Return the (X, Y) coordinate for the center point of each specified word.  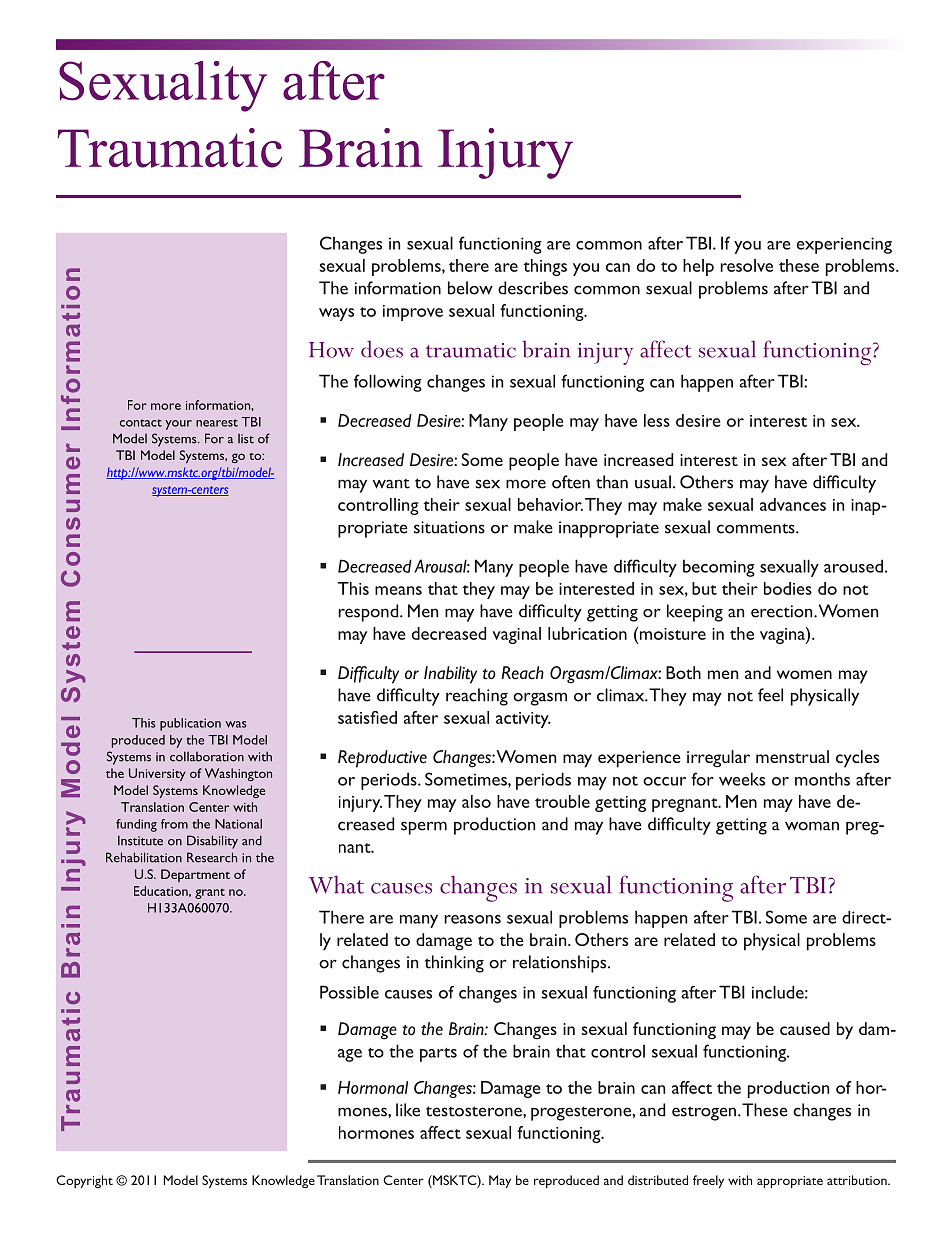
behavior (550, 504)
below (470, 288)
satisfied (367, 717)
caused (805, 1028)
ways (336, 314)
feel (770, 695)
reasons (472, 919)
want (391, 483)
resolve (746, 265)
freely (708, 1181)
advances (793, 504)
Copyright (84, 1181)
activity (523, 720)
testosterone (475, 1111)
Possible (349, 992)
